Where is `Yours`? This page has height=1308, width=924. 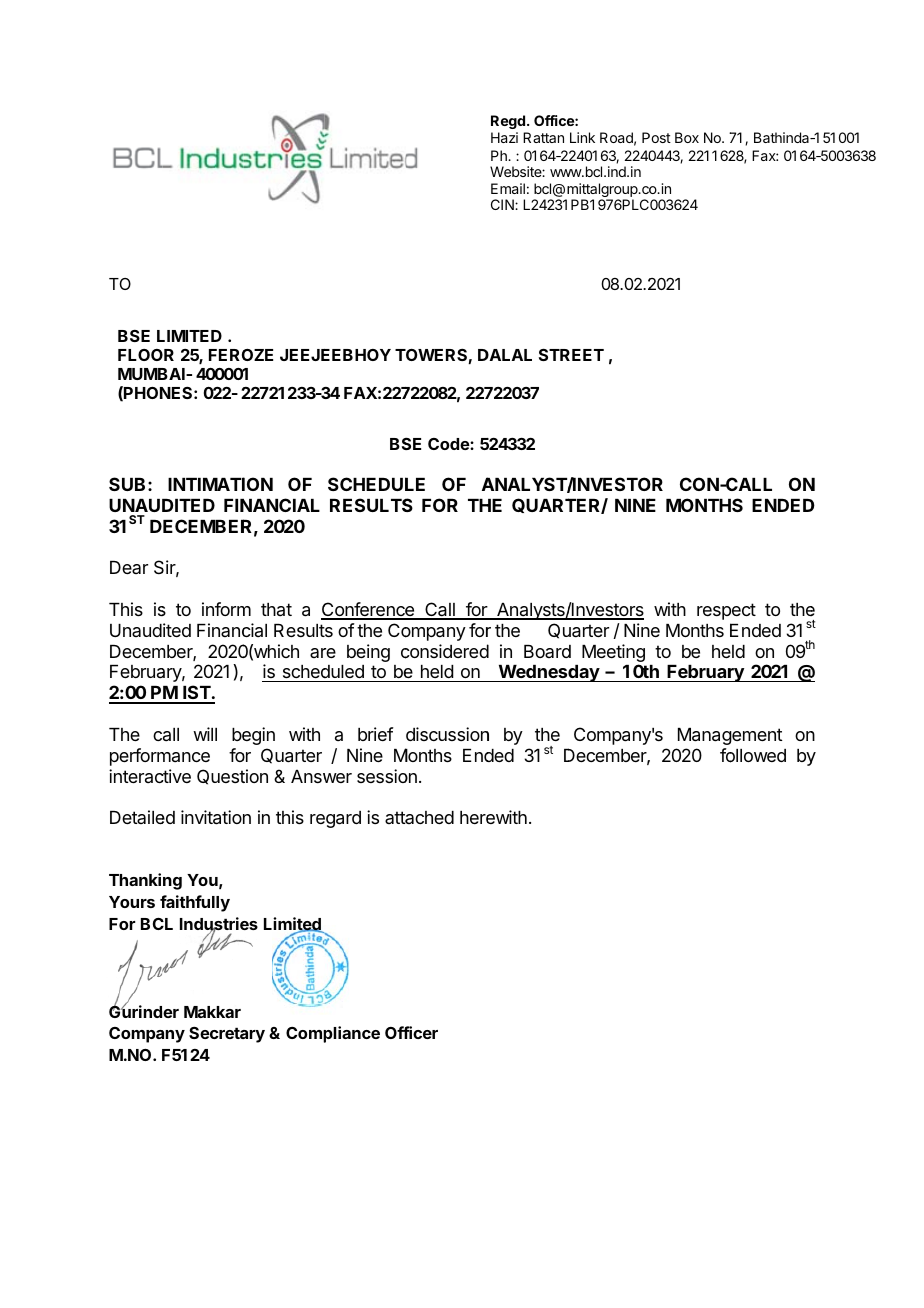 Yours is located at coordinates (132, 902).
